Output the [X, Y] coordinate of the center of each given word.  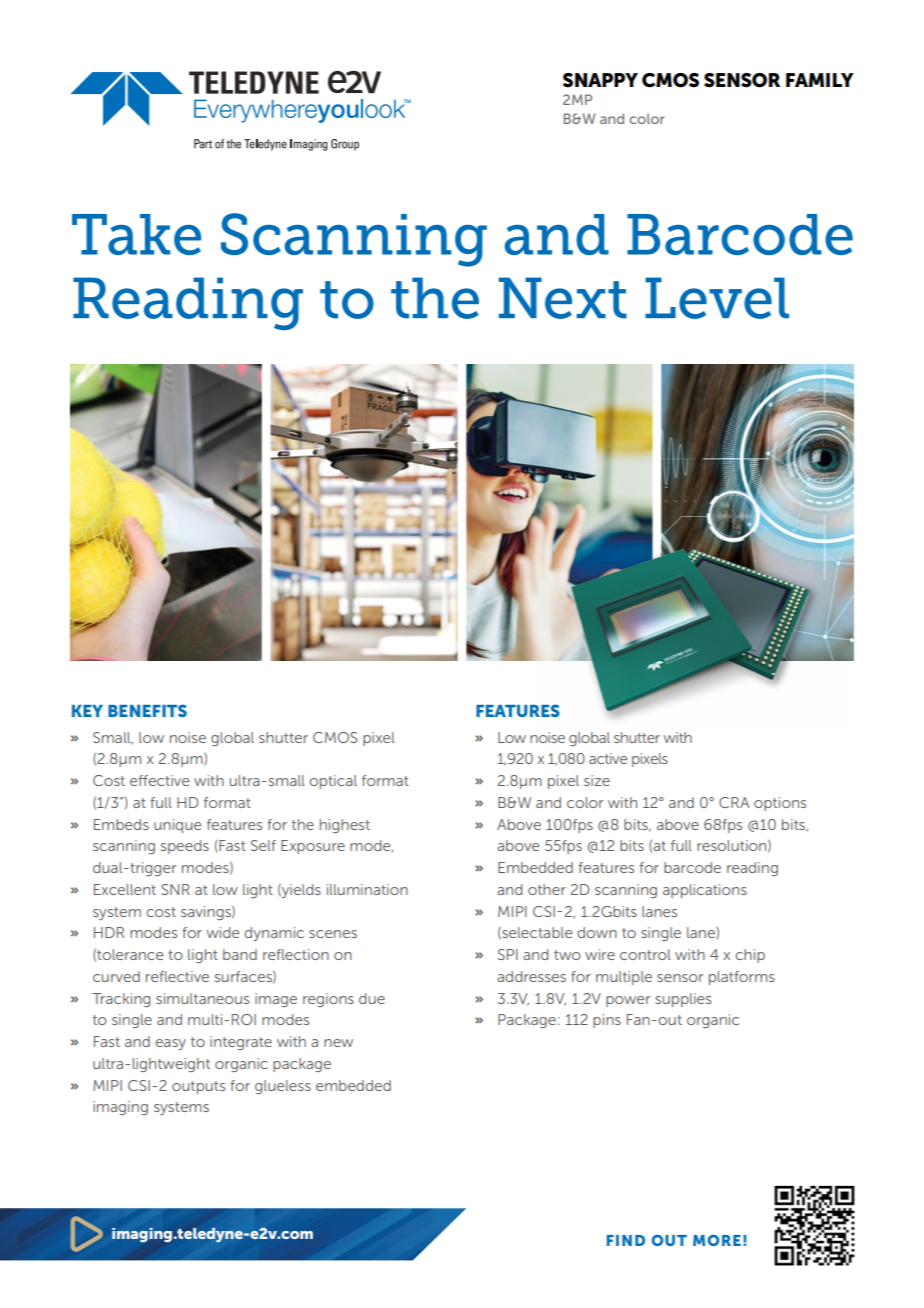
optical [333, 782]
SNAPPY [600, 80]
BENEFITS [147, 710]
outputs [198, 1087]
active [608, 758]
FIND [626, 1240]
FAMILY [820, 80]
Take [136, 234]
